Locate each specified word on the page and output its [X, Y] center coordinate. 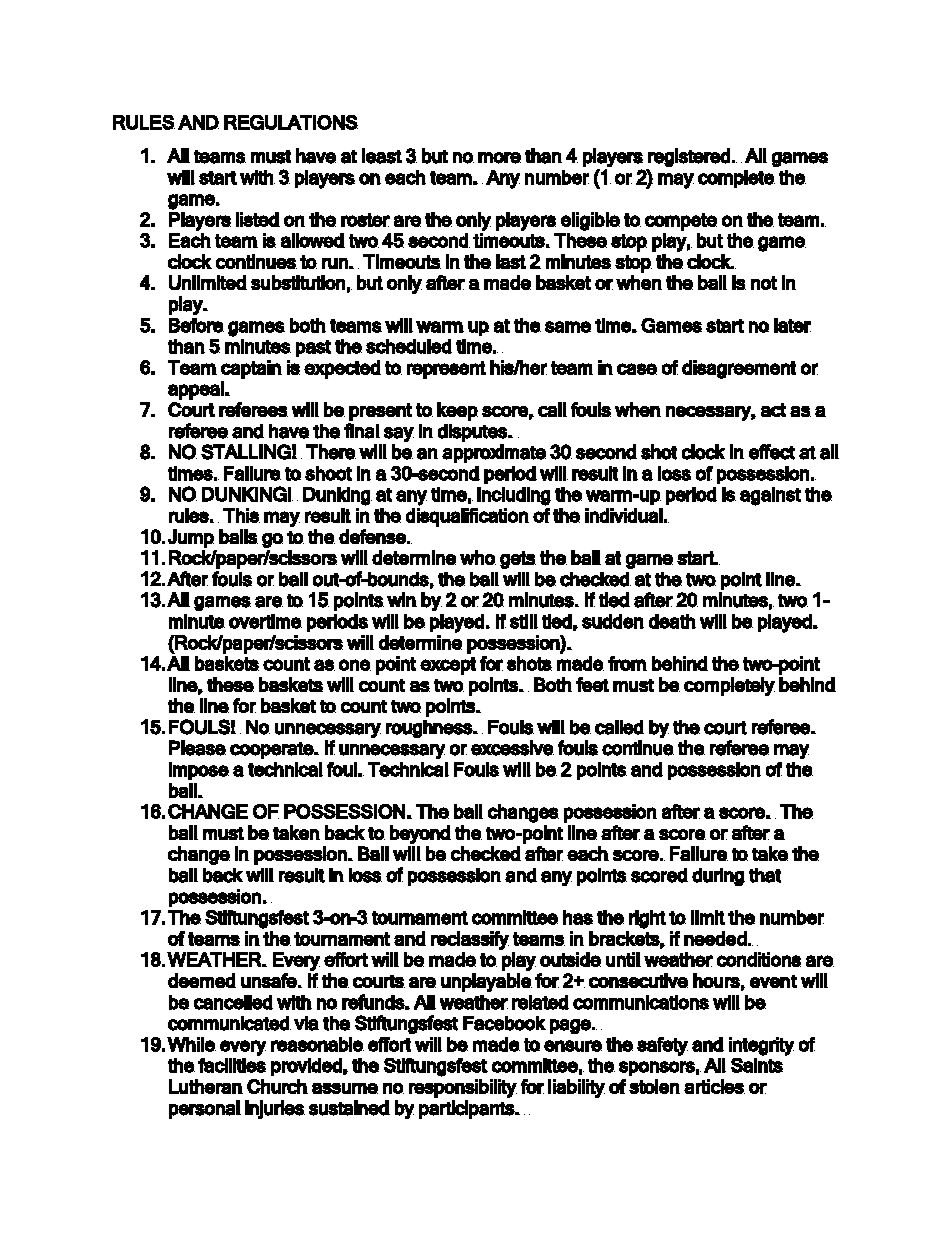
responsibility [463, 1088]
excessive [512, 748]
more [499, 158]
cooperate [272, 750]
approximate [494, 453]
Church [277, 1086]
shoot [328, 473]
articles [714, 1086]
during [718, 877]
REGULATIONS [291, 122]
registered [689, 157]
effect [772, 452]
